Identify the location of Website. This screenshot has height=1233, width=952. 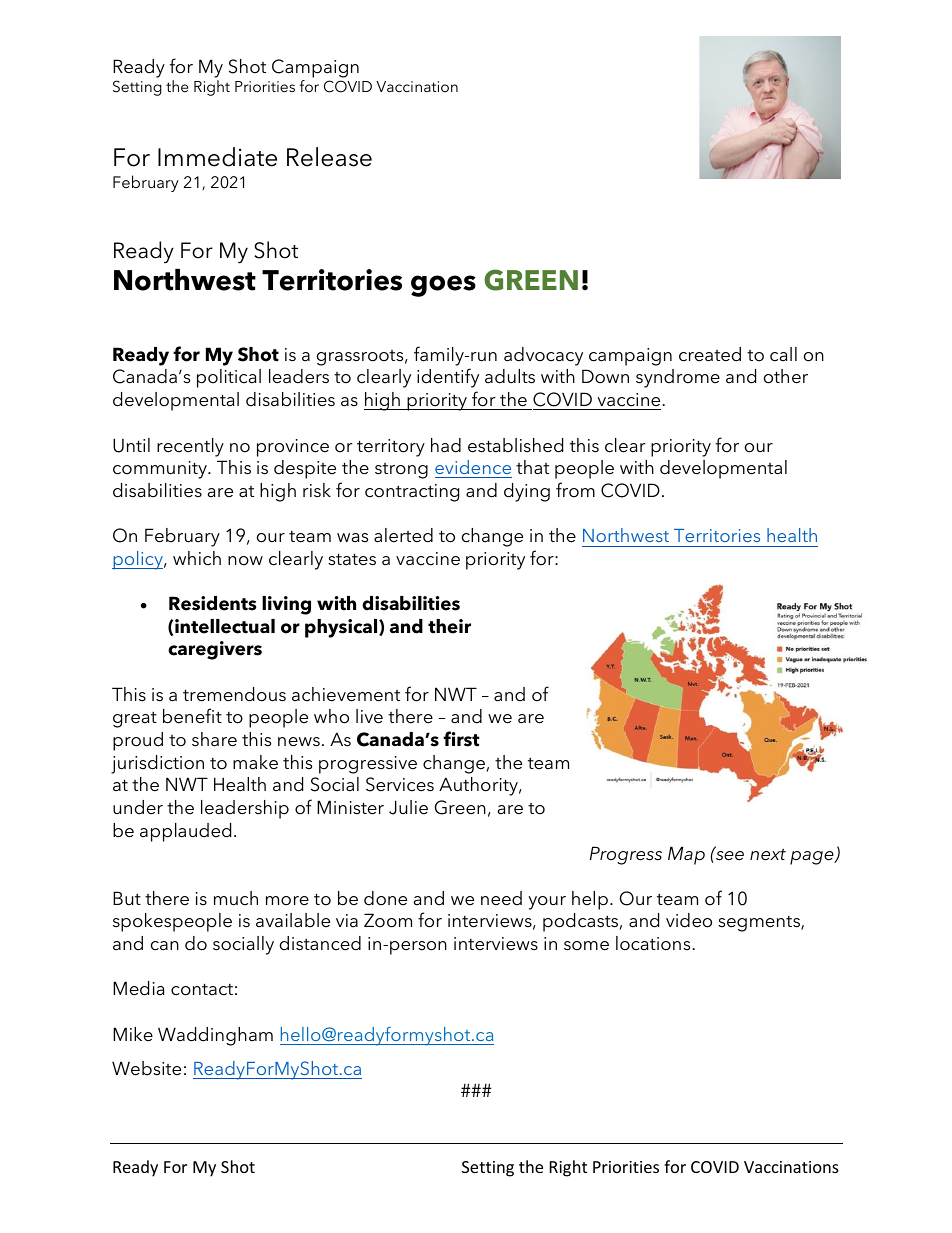
(146, 1068).
